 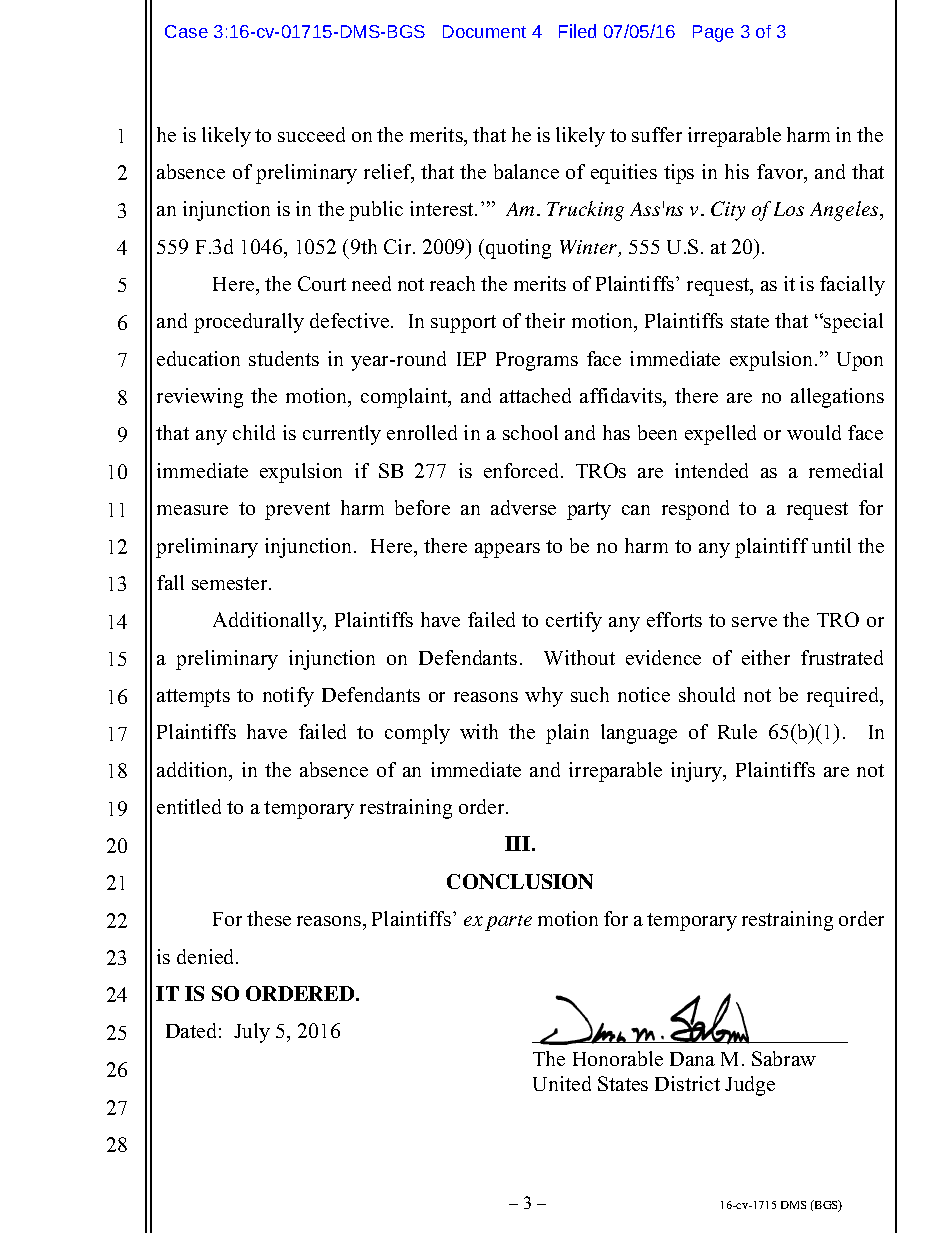 I want to click on United, so click(x=562, y=1083).
